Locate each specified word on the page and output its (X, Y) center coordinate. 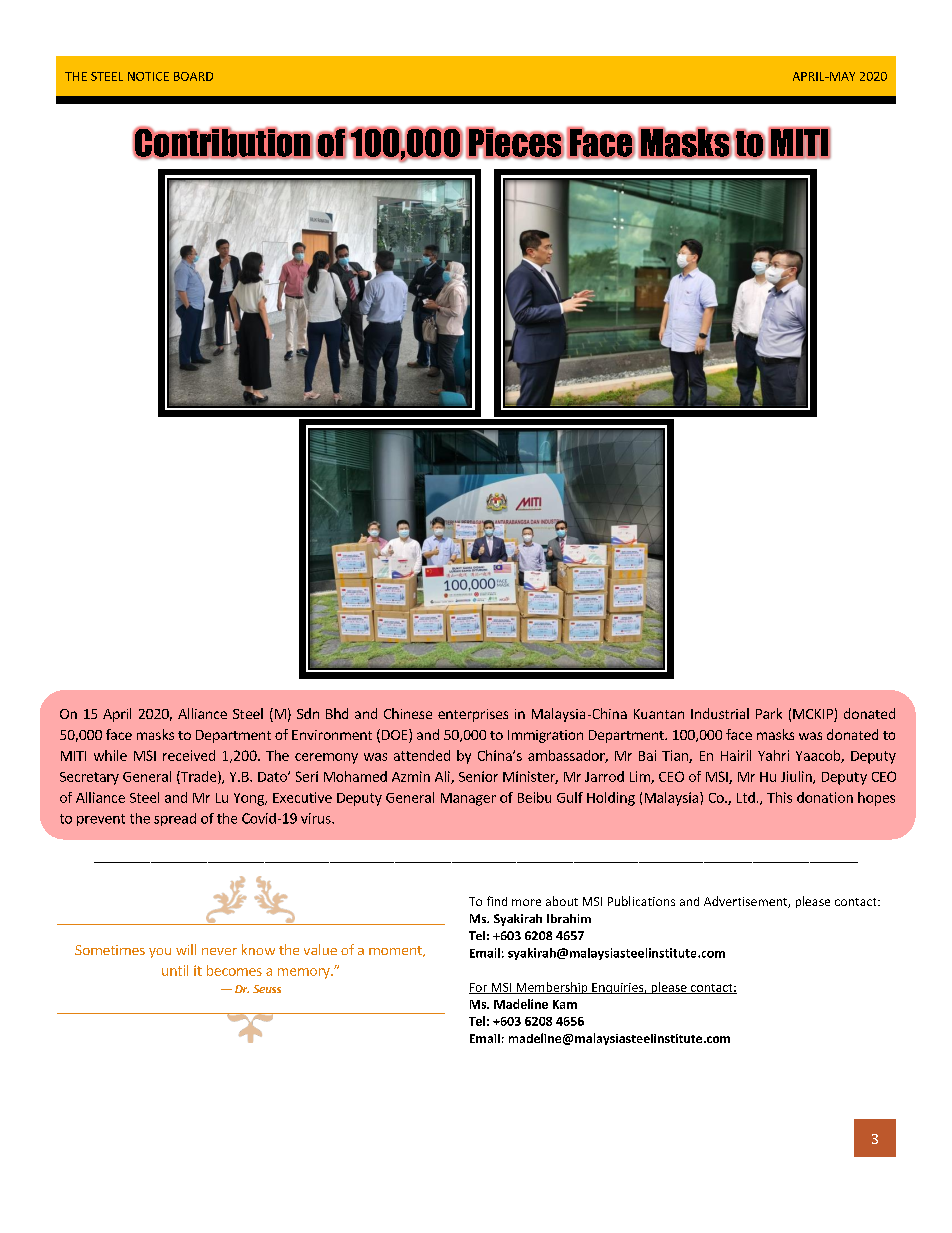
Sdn (308, 713)
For (479, 988)
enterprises (473, 715)
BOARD (193, 76)
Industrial (720, 713)
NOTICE (148, 76)
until (175, 970)
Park (769, 713)
